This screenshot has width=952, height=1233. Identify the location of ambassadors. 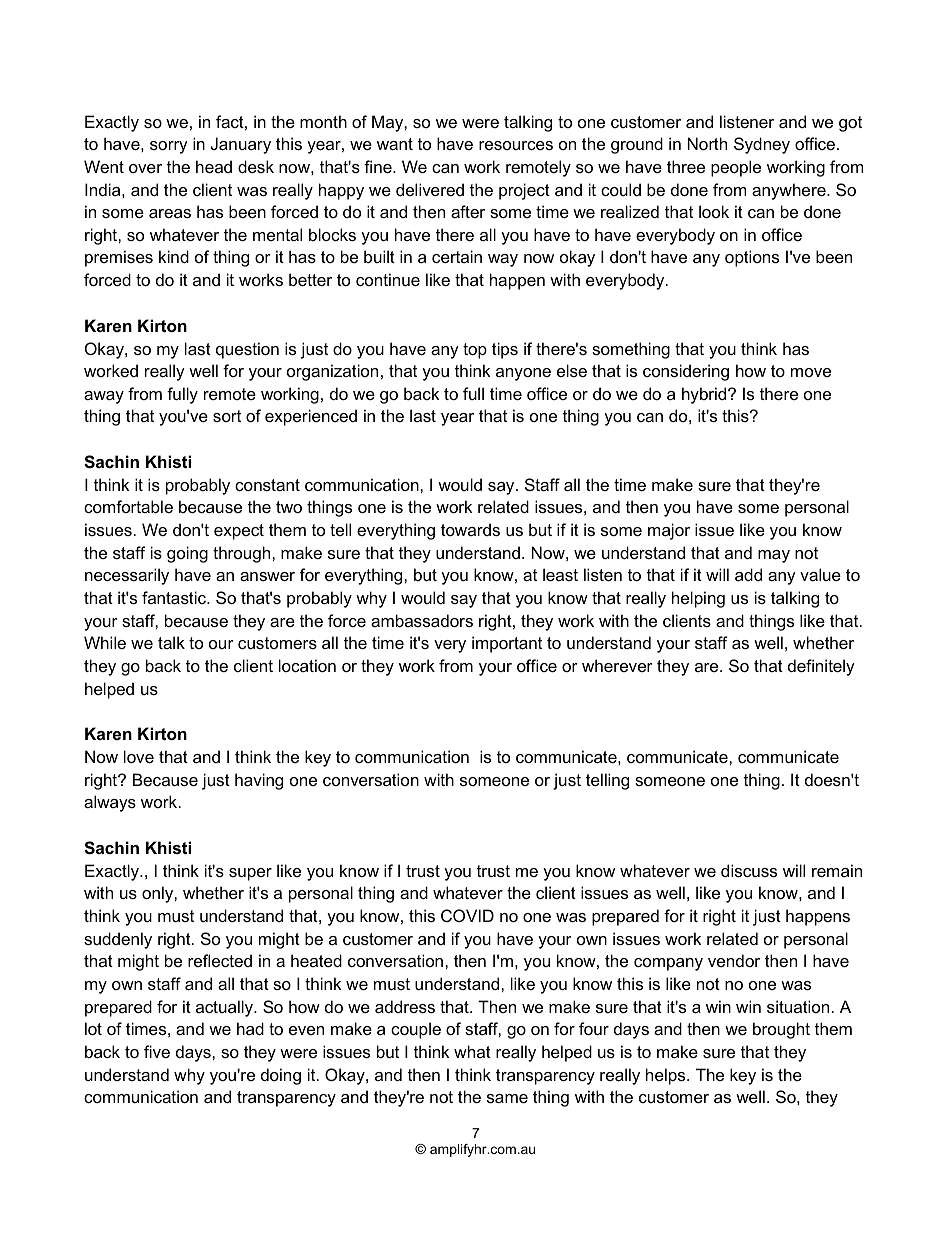
(422, 620).
